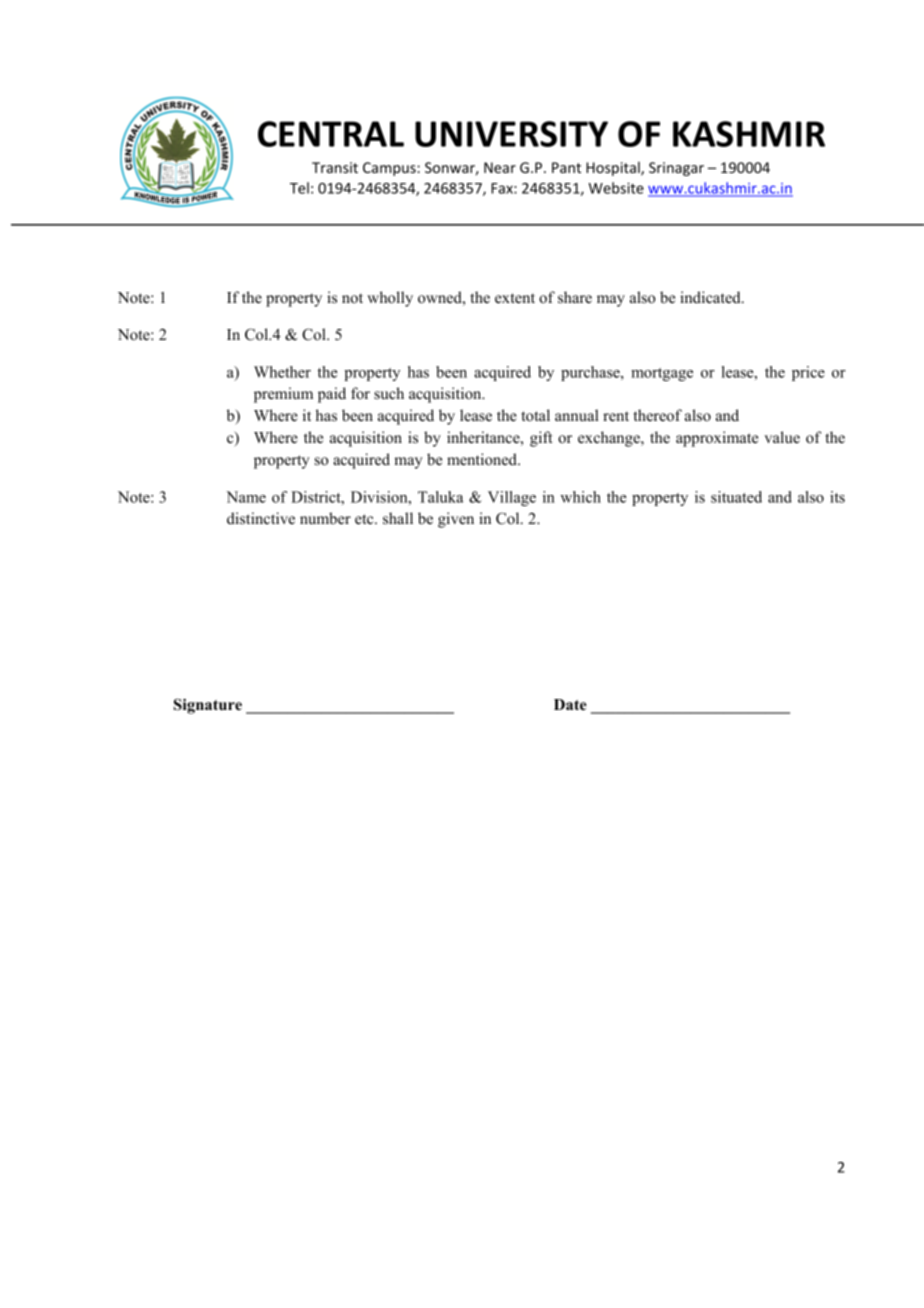 This screenshot has height=1308, width=924. Describe the element at coordinates (511, 134) in the screenshot. I see `UNIVERSITY` at that location.
